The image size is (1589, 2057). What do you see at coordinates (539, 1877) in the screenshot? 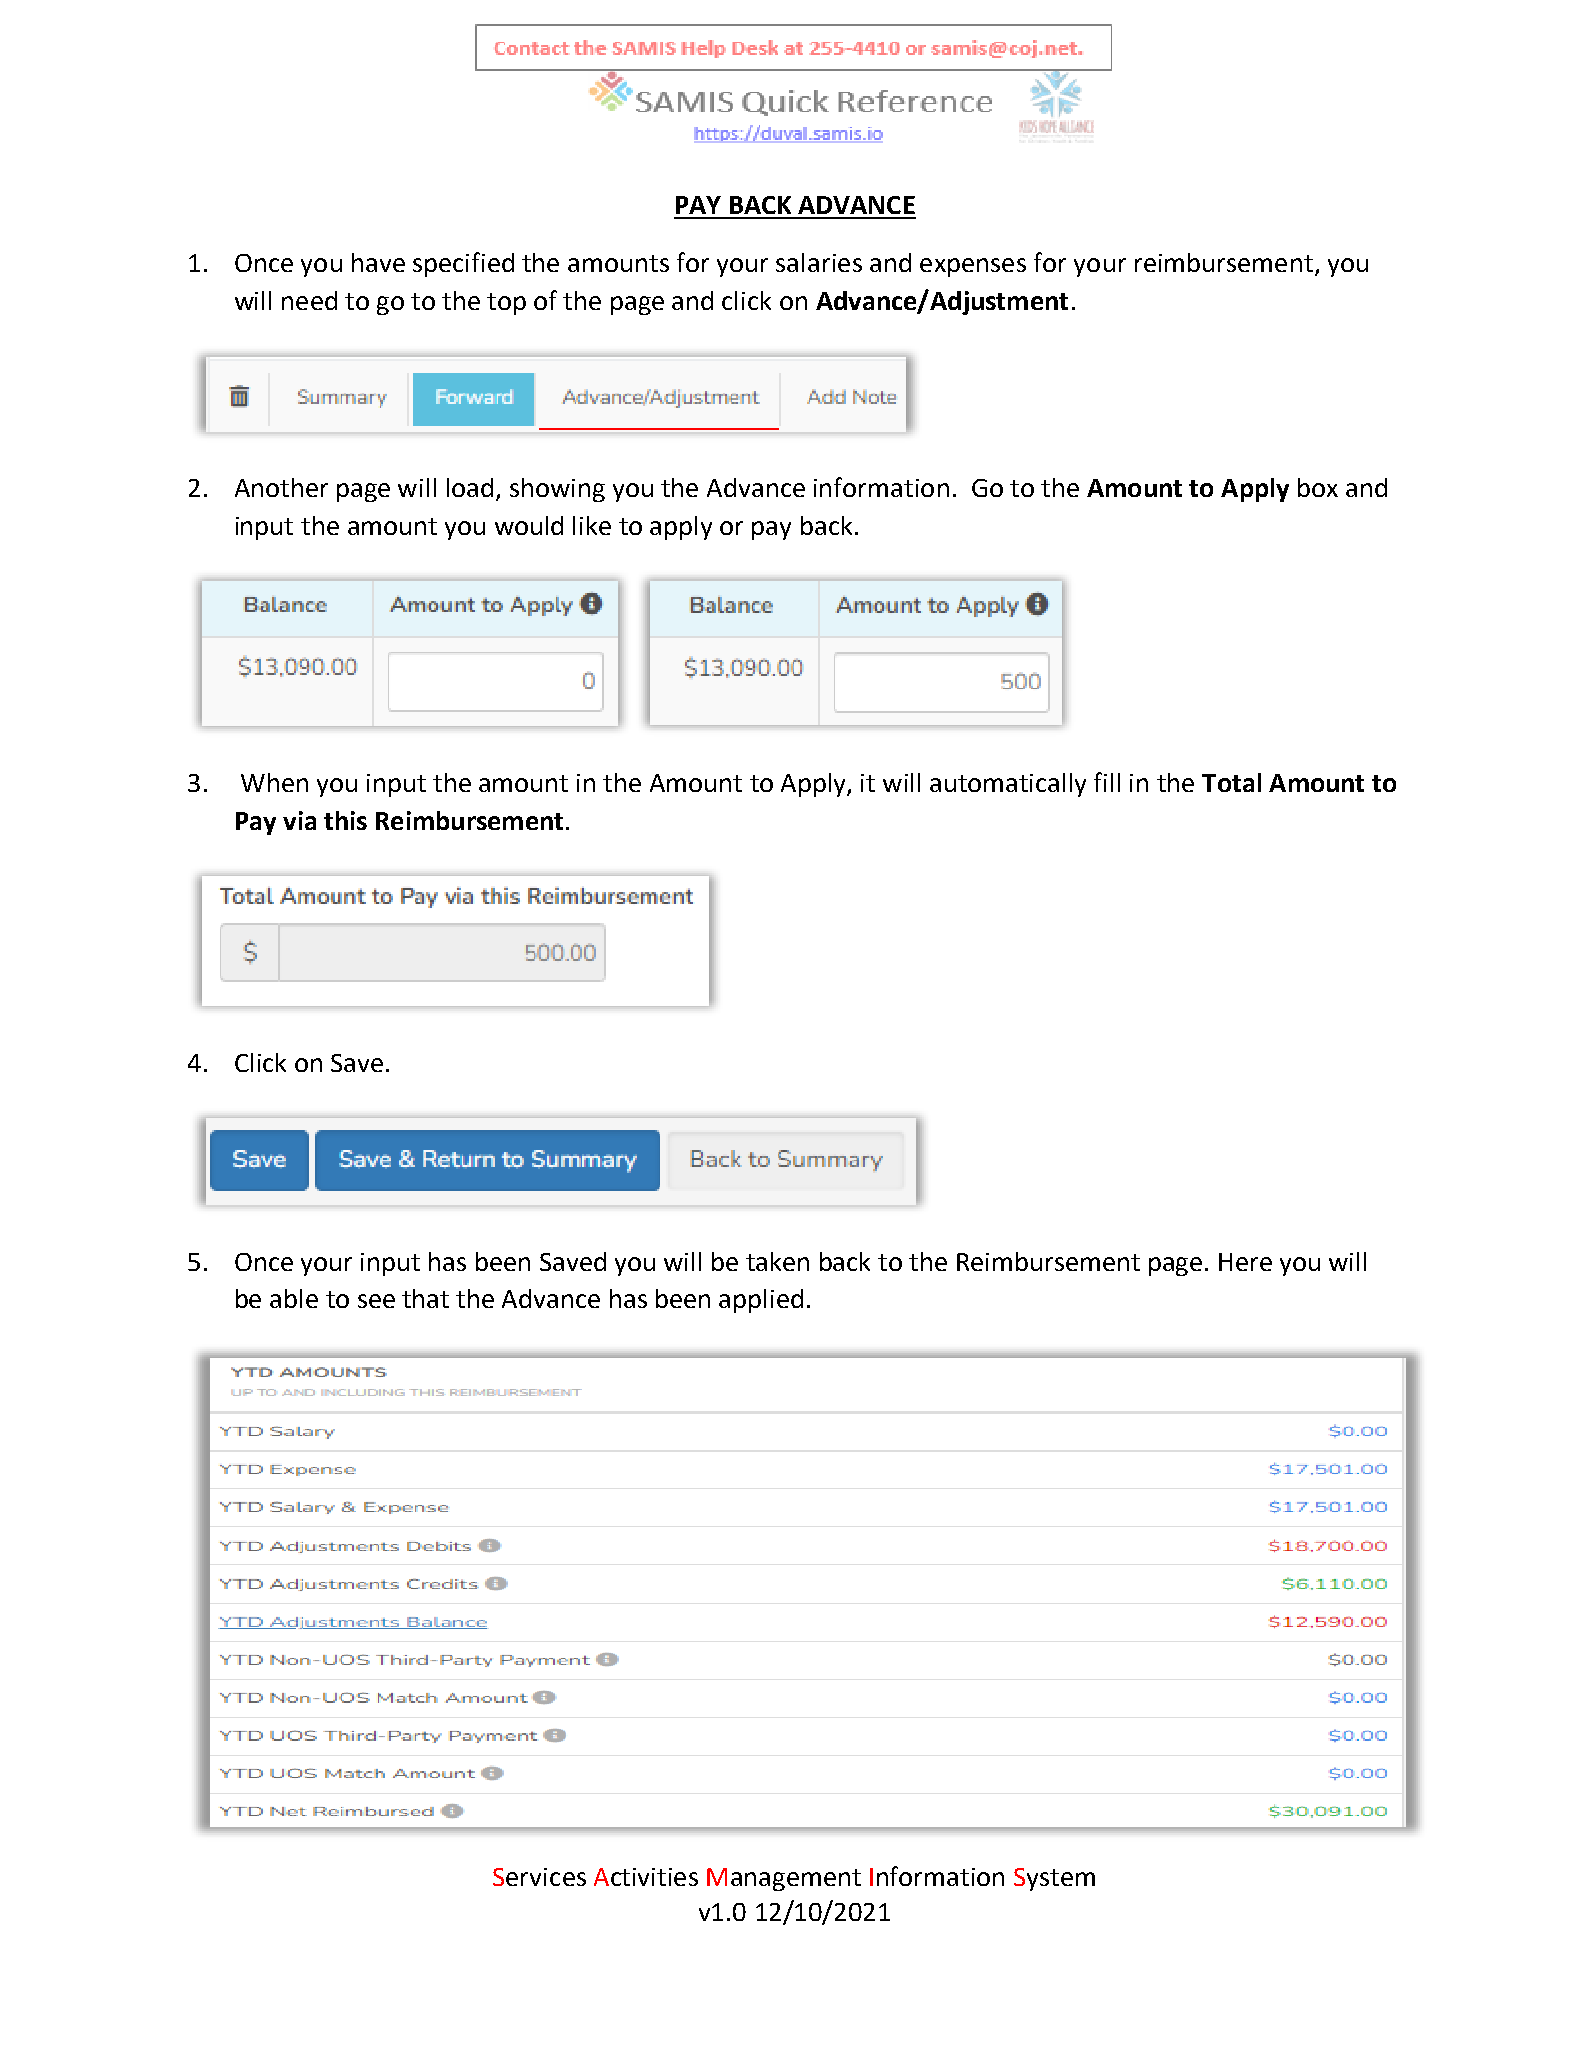
I see `Services` at bounding box center [539, 1877].
